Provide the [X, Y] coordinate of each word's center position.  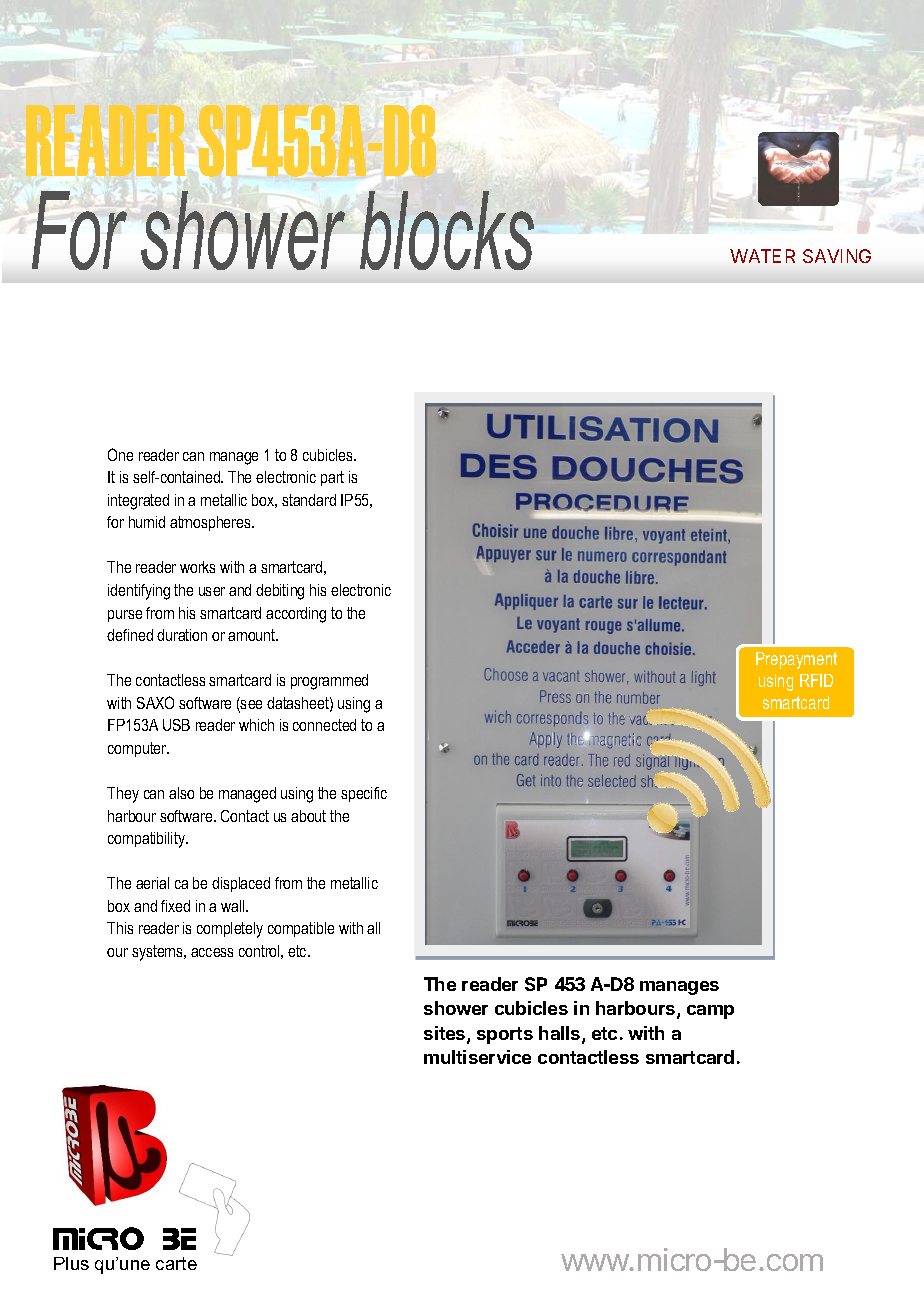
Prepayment [796, 660]
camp [710, 1012]
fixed [175, 906]
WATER [762, 256]
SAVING [837, 256]
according [296, 615]
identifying [139, 592]
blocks [447, 230]
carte [176, 1263]
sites [446, 1034]
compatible [301, 929]
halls [561, 1034]
